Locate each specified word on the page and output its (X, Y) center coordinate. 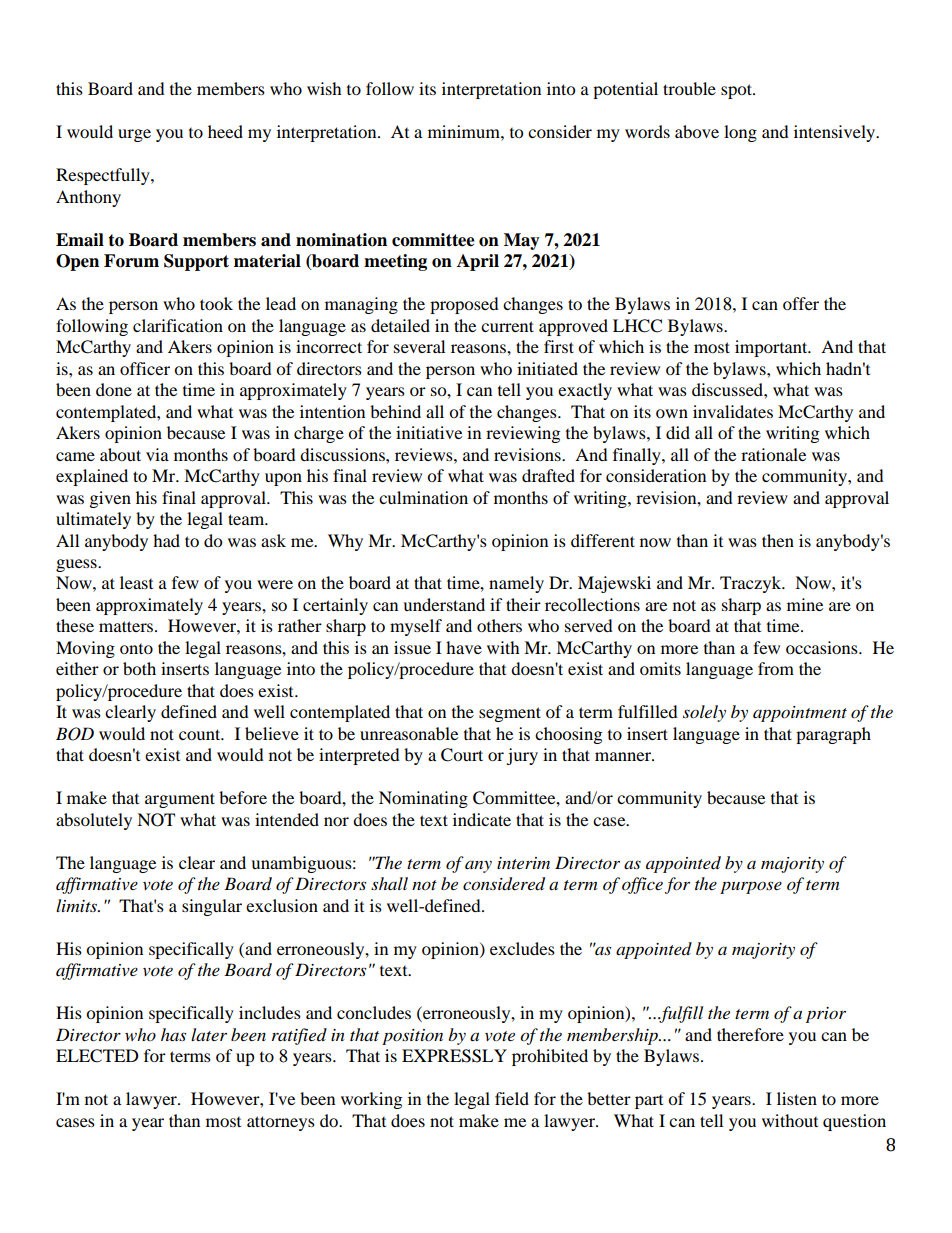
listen (797, 1098)
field (512, 1098)
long (740, 133)
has (173, 1034)
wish (324, 88)
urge (134, 135)
